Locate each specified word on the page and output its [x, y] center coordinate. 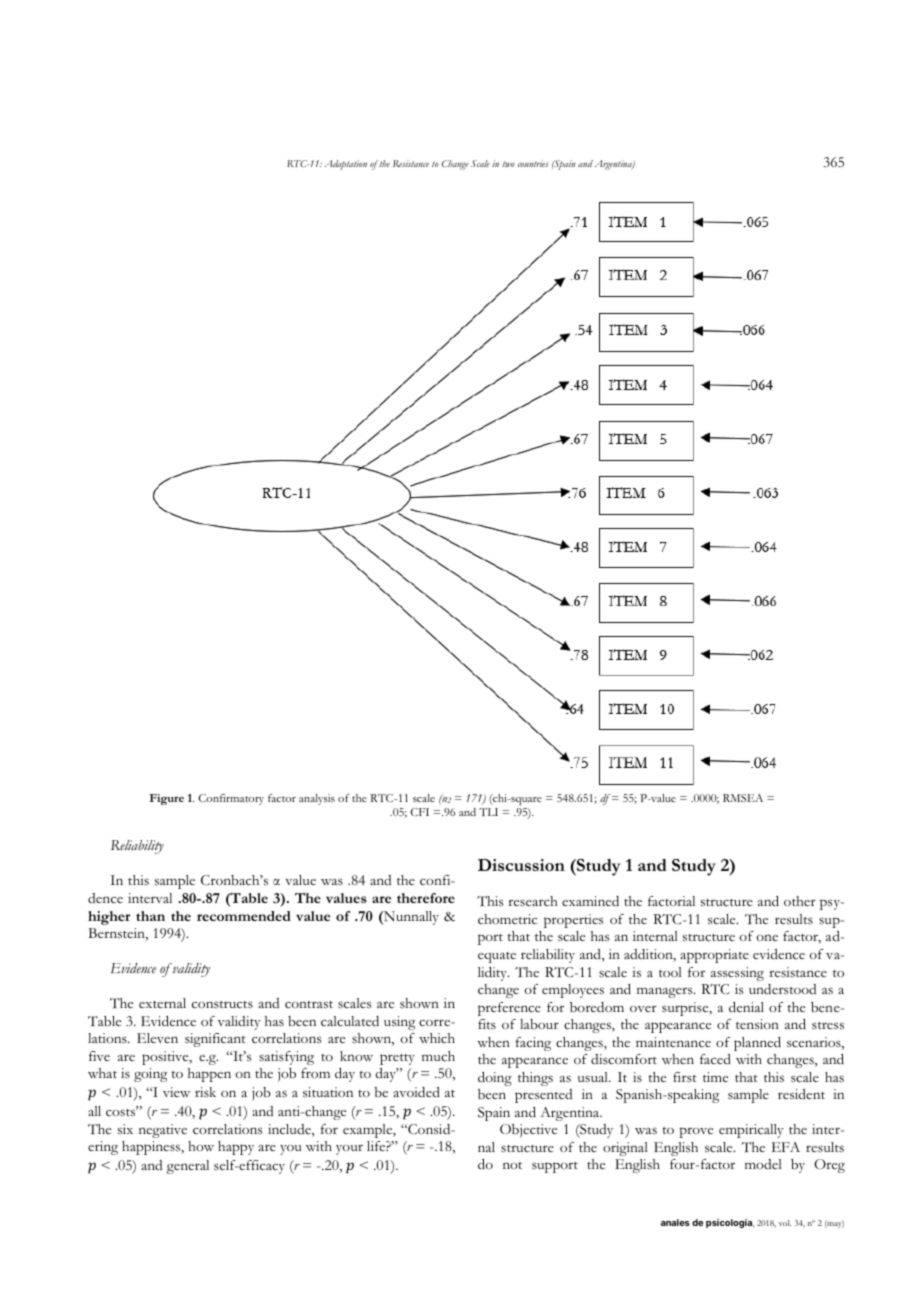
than [150, 916]
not [512, 1165]
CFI [420, 812]
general [188, 1167]
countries [533, 163]
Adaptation [345, 165]
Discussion [521, 865]
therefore [426, 898]
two [508, 164]
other [800, 901]
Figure [167, 799]
